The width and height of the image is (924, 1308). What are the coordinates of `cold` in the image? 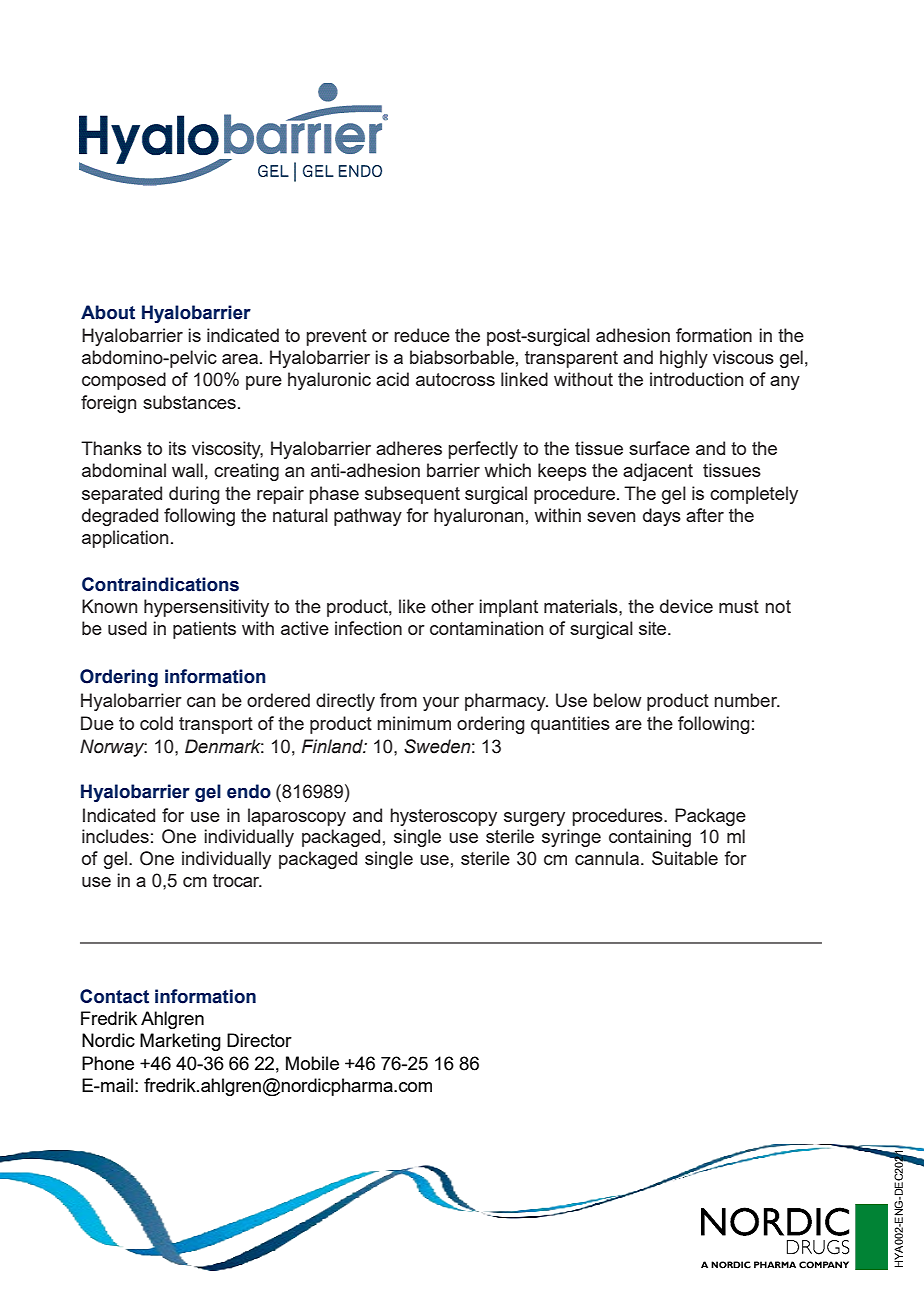 It's located at (156, 723).
